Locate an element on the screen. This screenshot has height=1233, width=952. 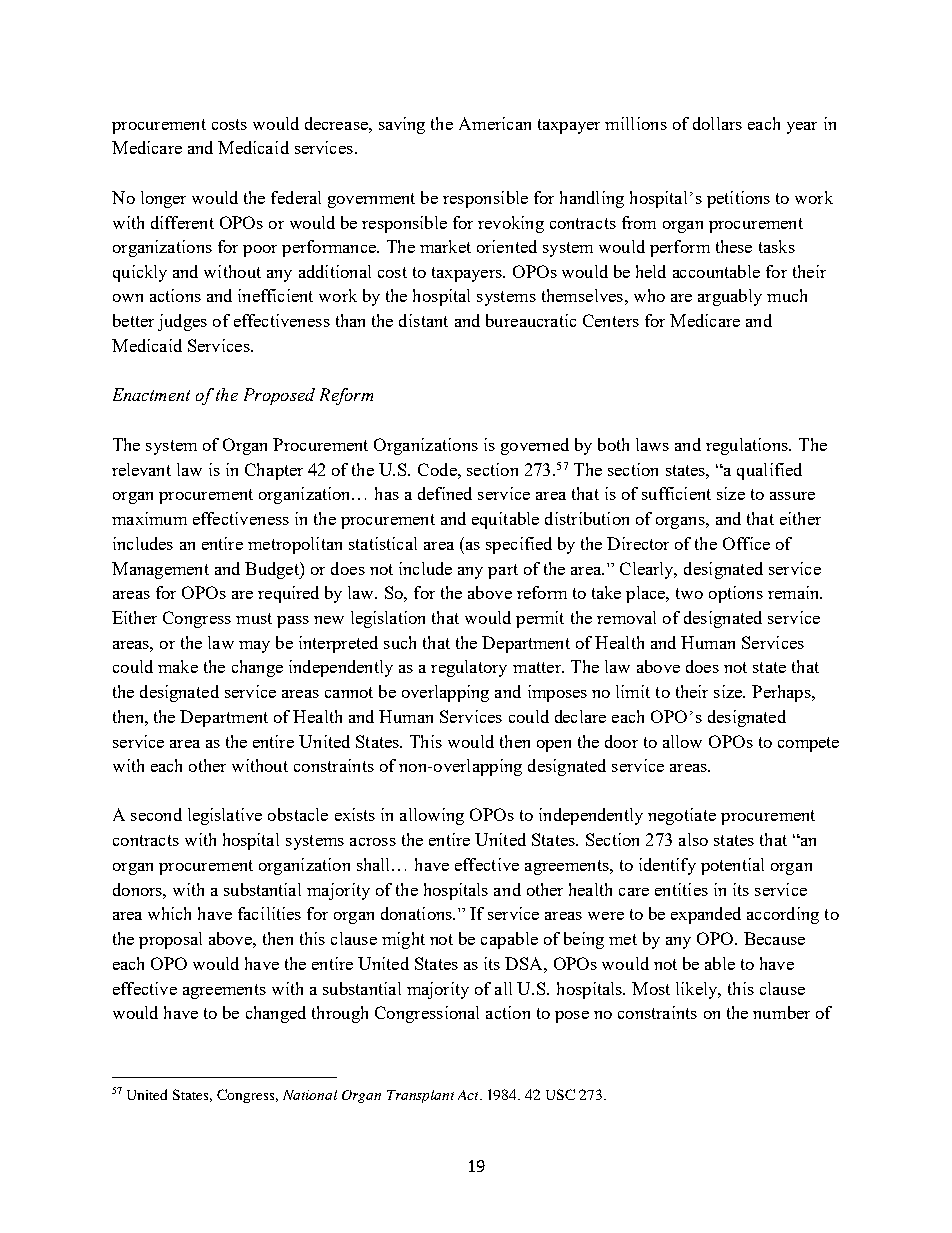
dollars is located at coordinates (717, 123).
